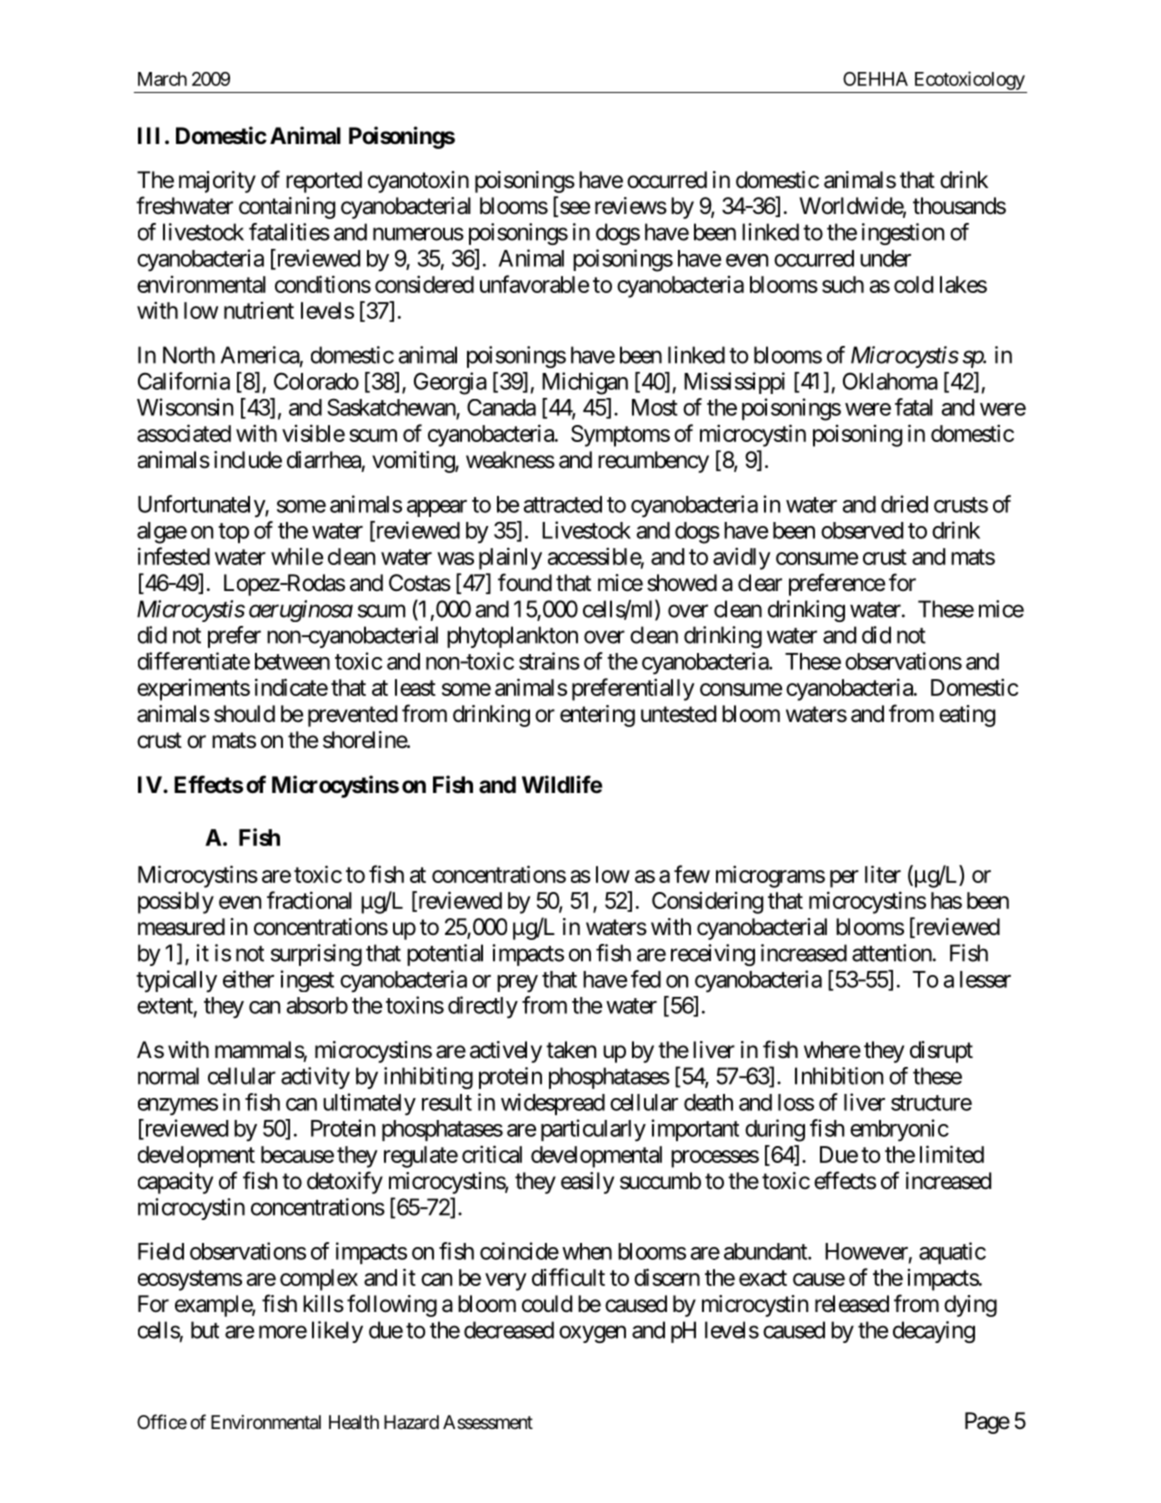  What do you see at coordinates (248, 979) in the page?
I see `either` at bounding box center [248, 979].
